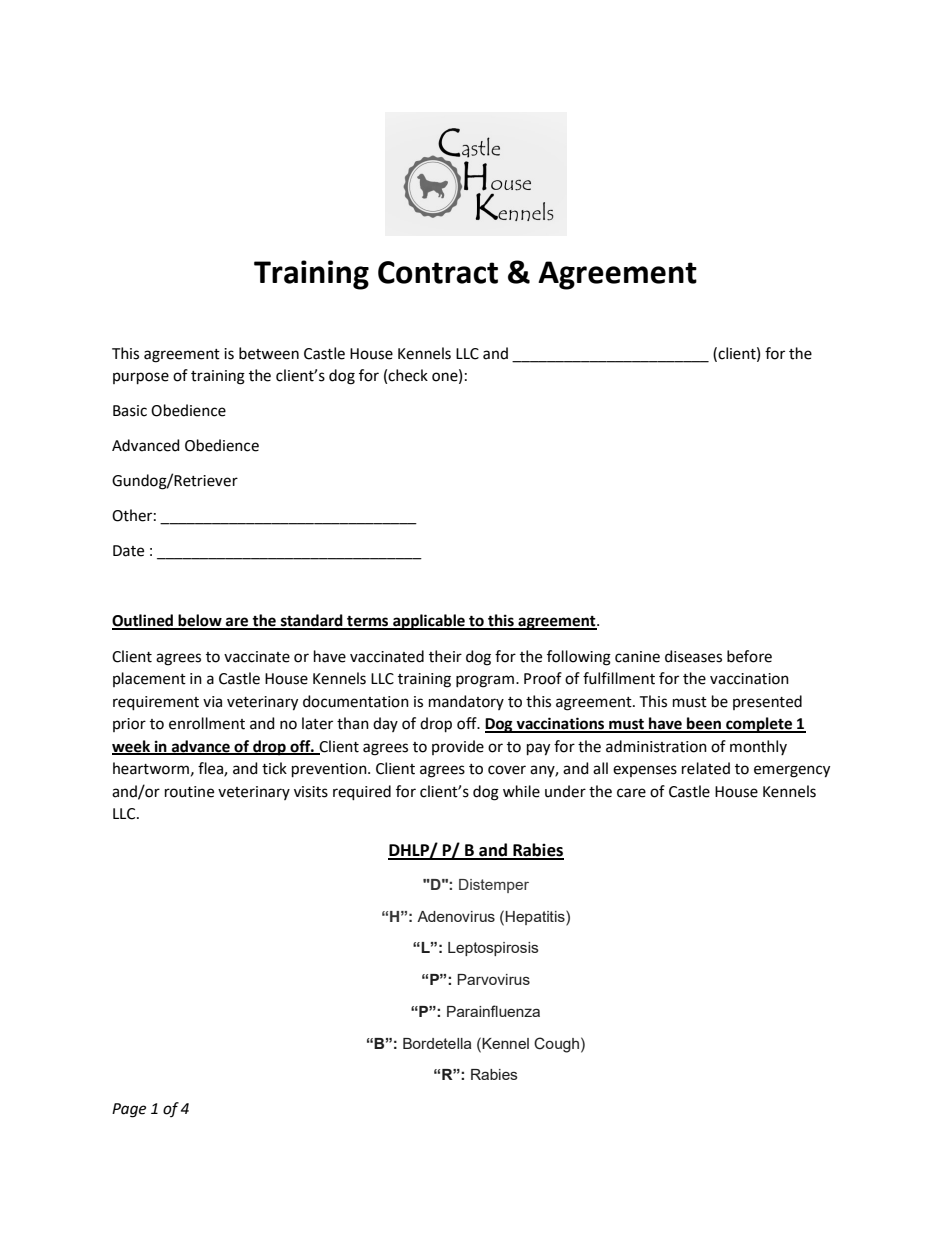 The height and width of the screenshot is (1233, 952). What do you see at coordinates (438, 272) in the screenshot?
I see `Contract` at bounding box center [438, 272].
